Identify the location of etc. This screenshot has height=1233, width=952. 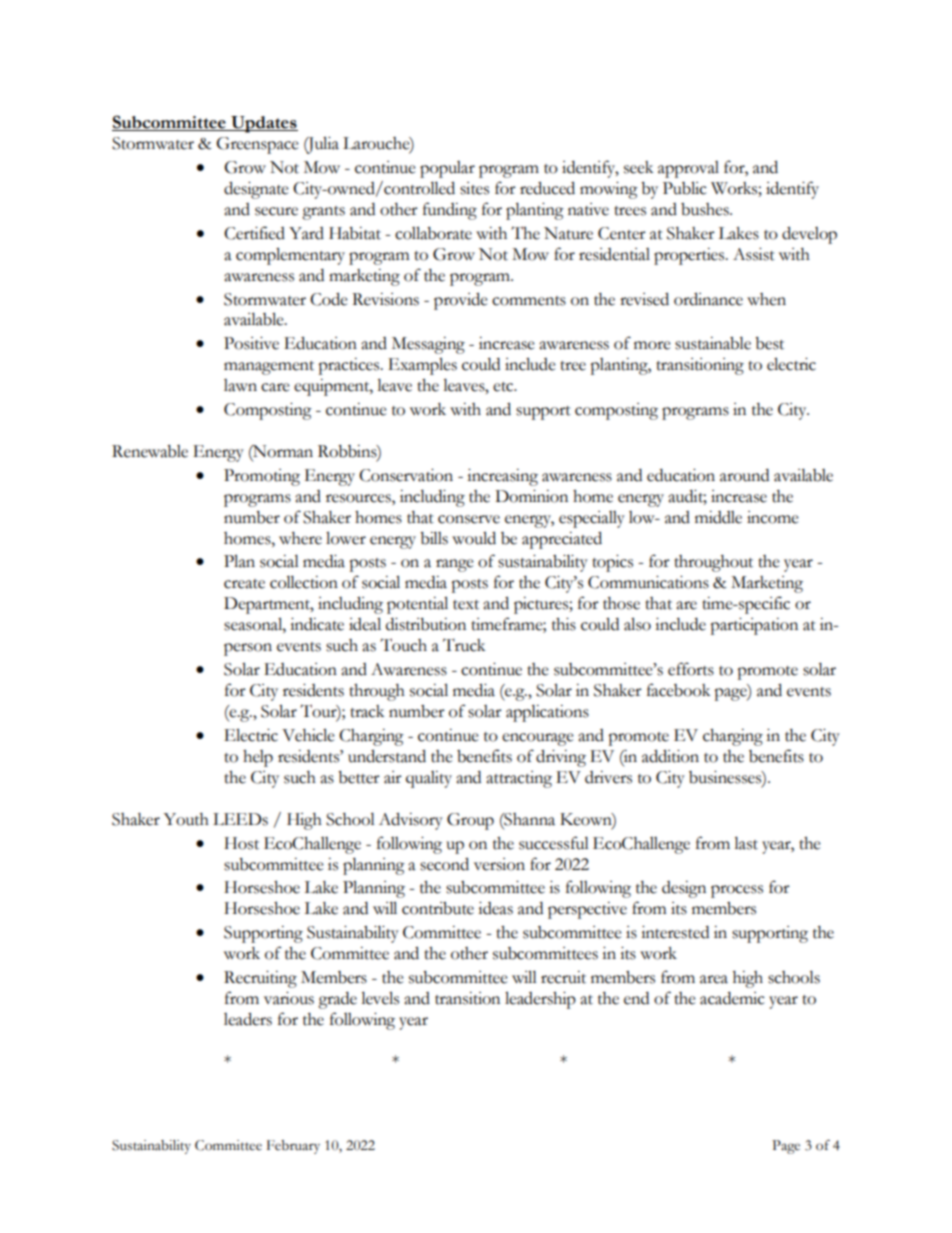
(504, 387).
